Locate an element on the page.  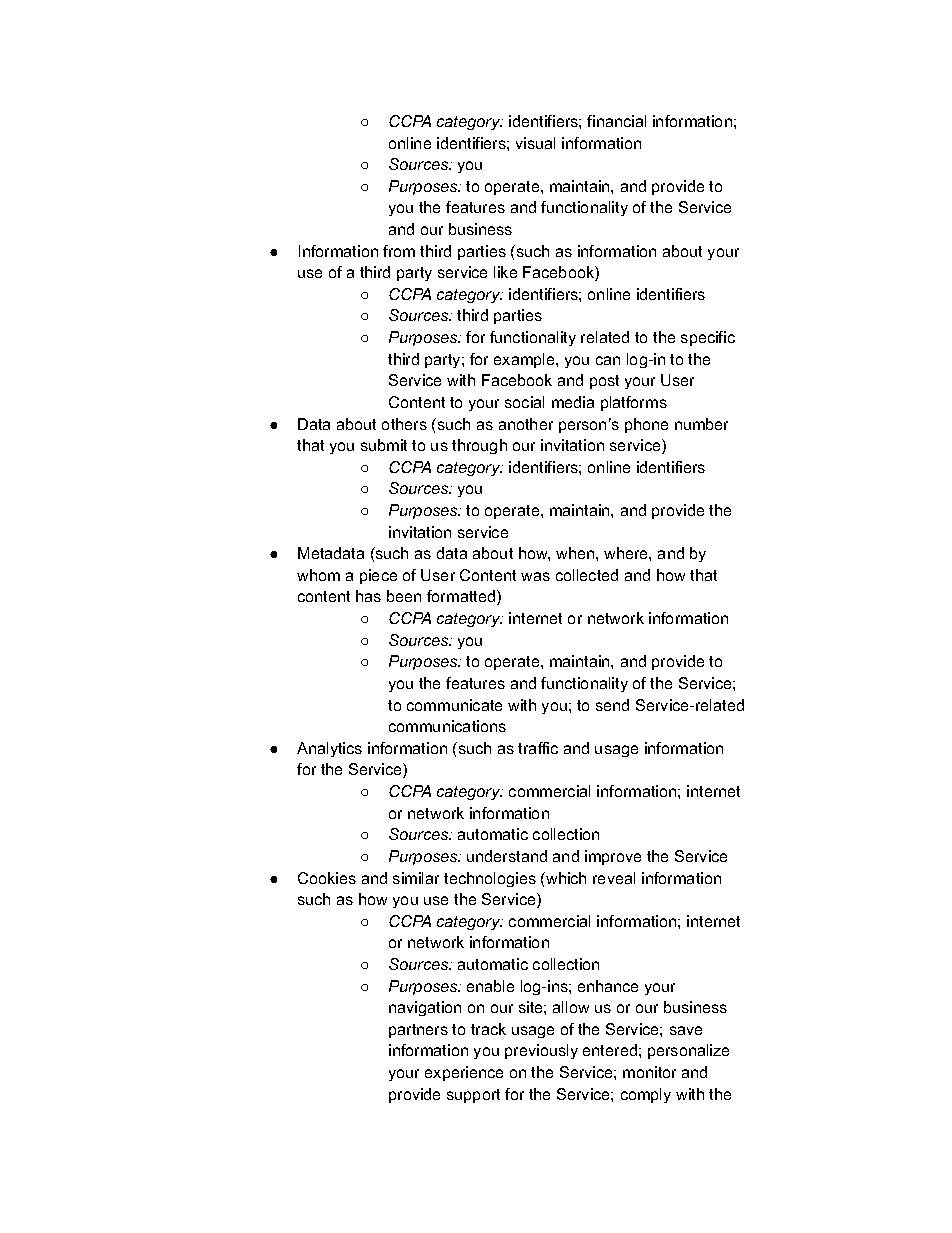
partners is located at coordinates (418, 1031).
